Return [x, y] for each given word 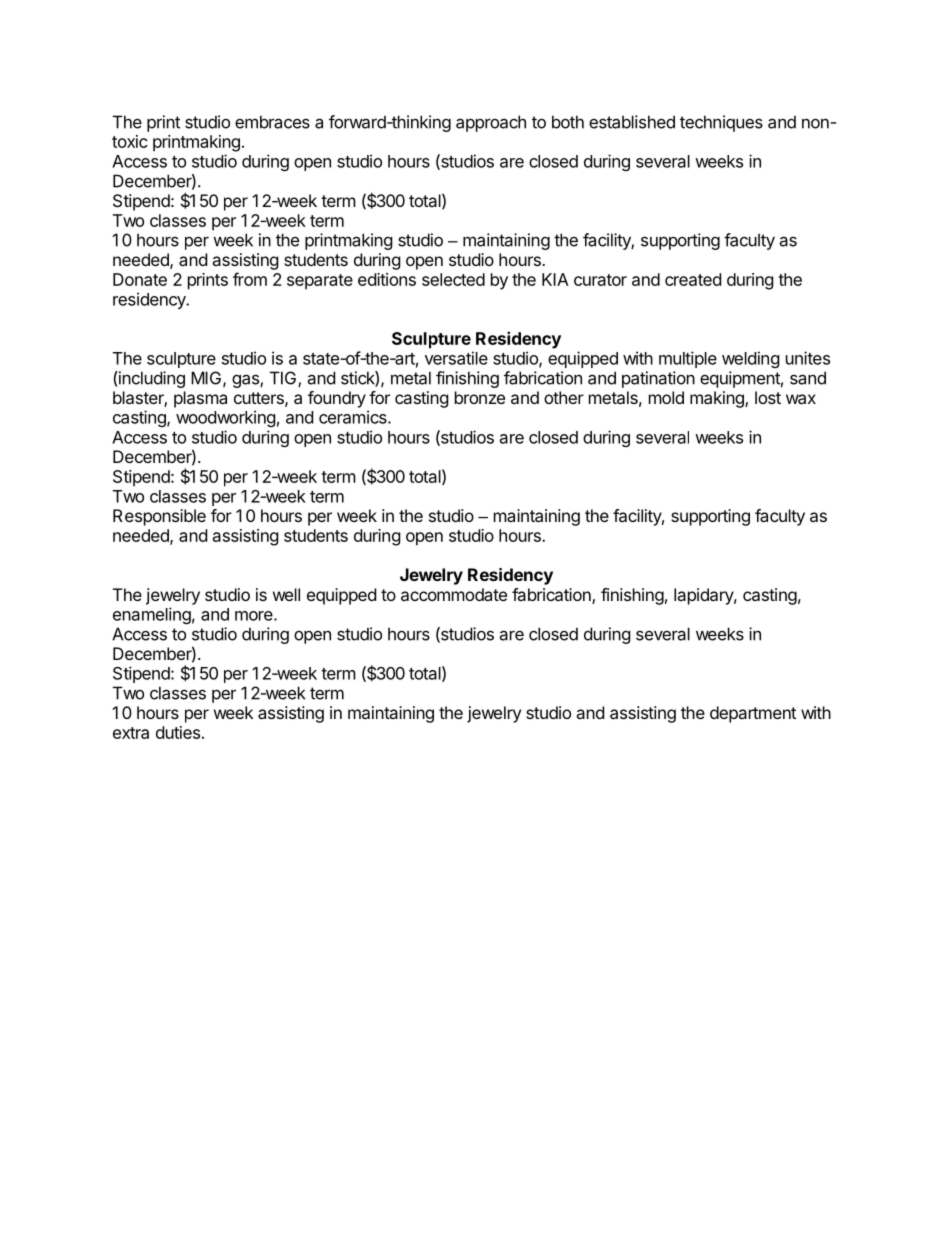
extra [131, 733]
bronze [480, 397]
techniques [721, 123]
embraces [272, 122]
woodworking [226, 418]
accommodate [454, 594]
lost [768, 397]
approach [491, 123]
